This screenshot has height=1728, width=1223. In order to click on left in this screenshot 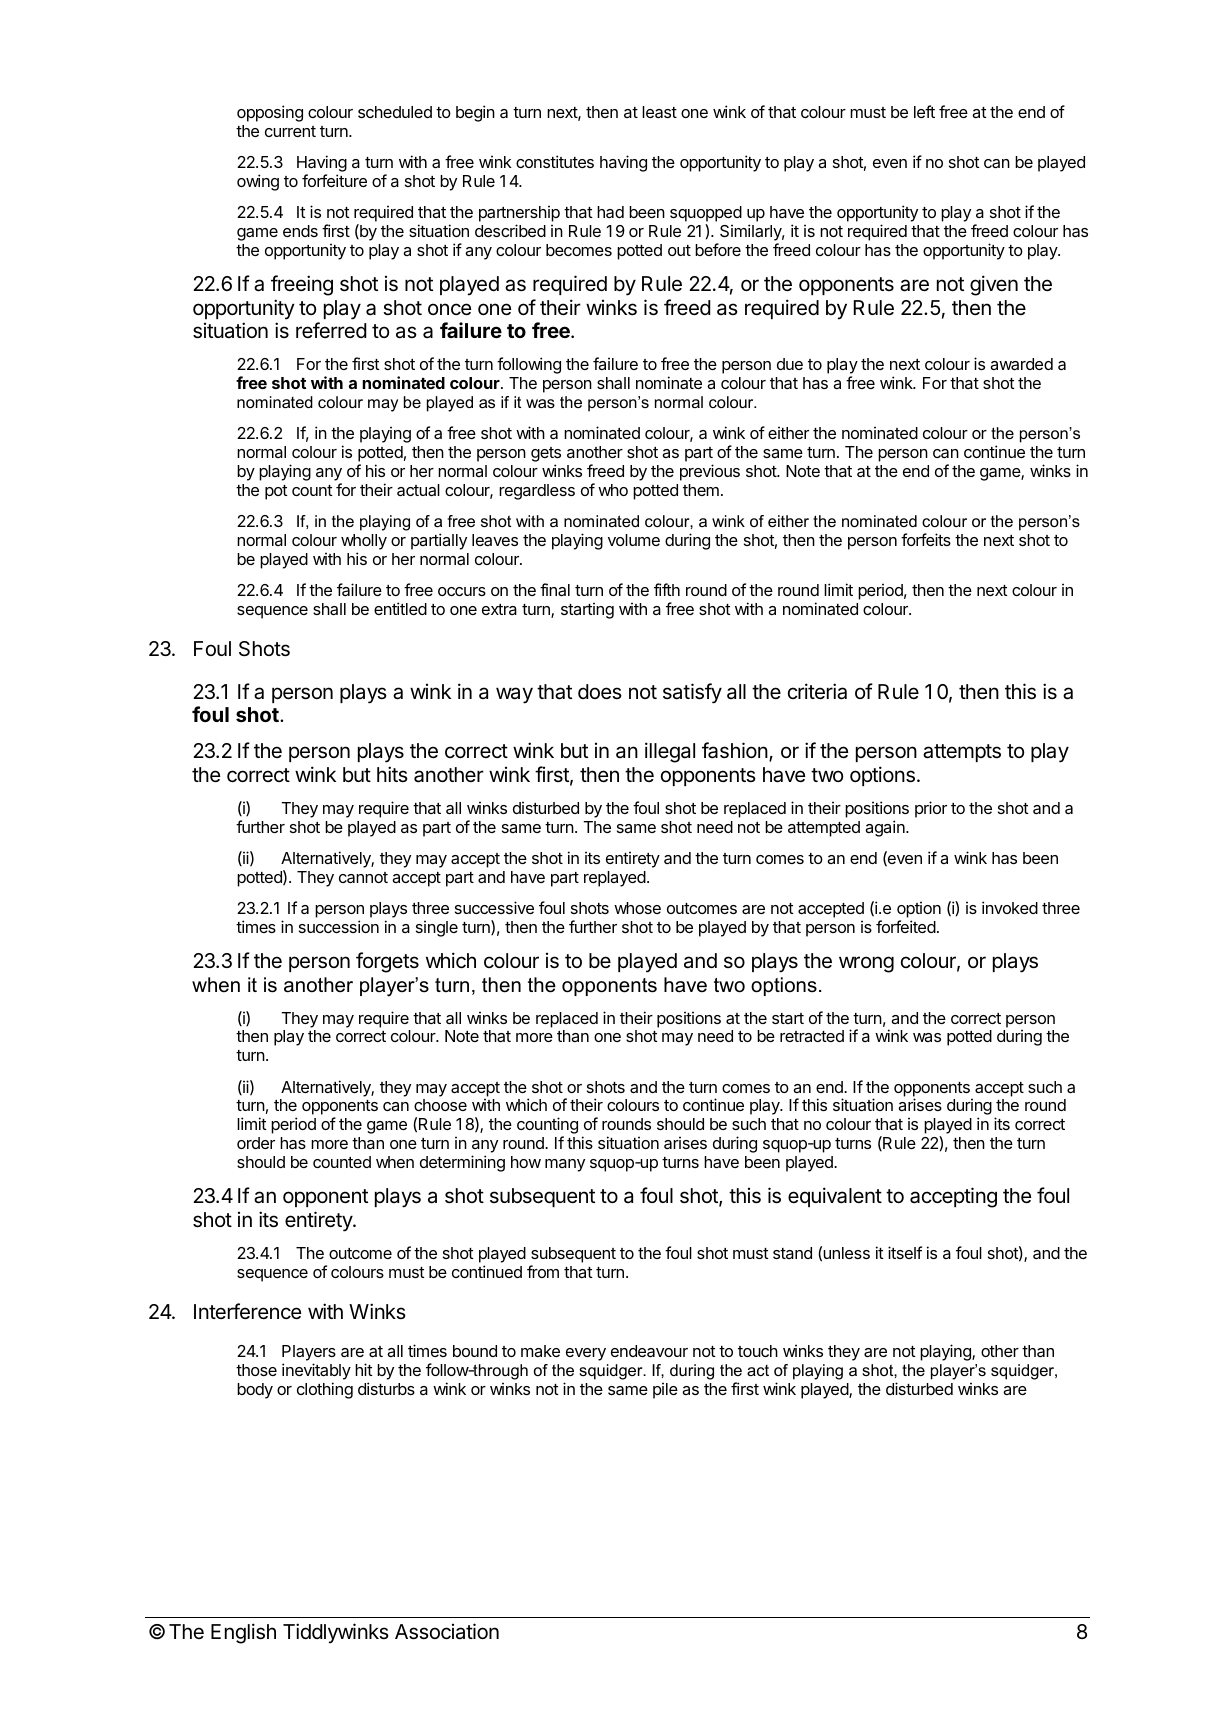, I will do `click(924, 111)`.
